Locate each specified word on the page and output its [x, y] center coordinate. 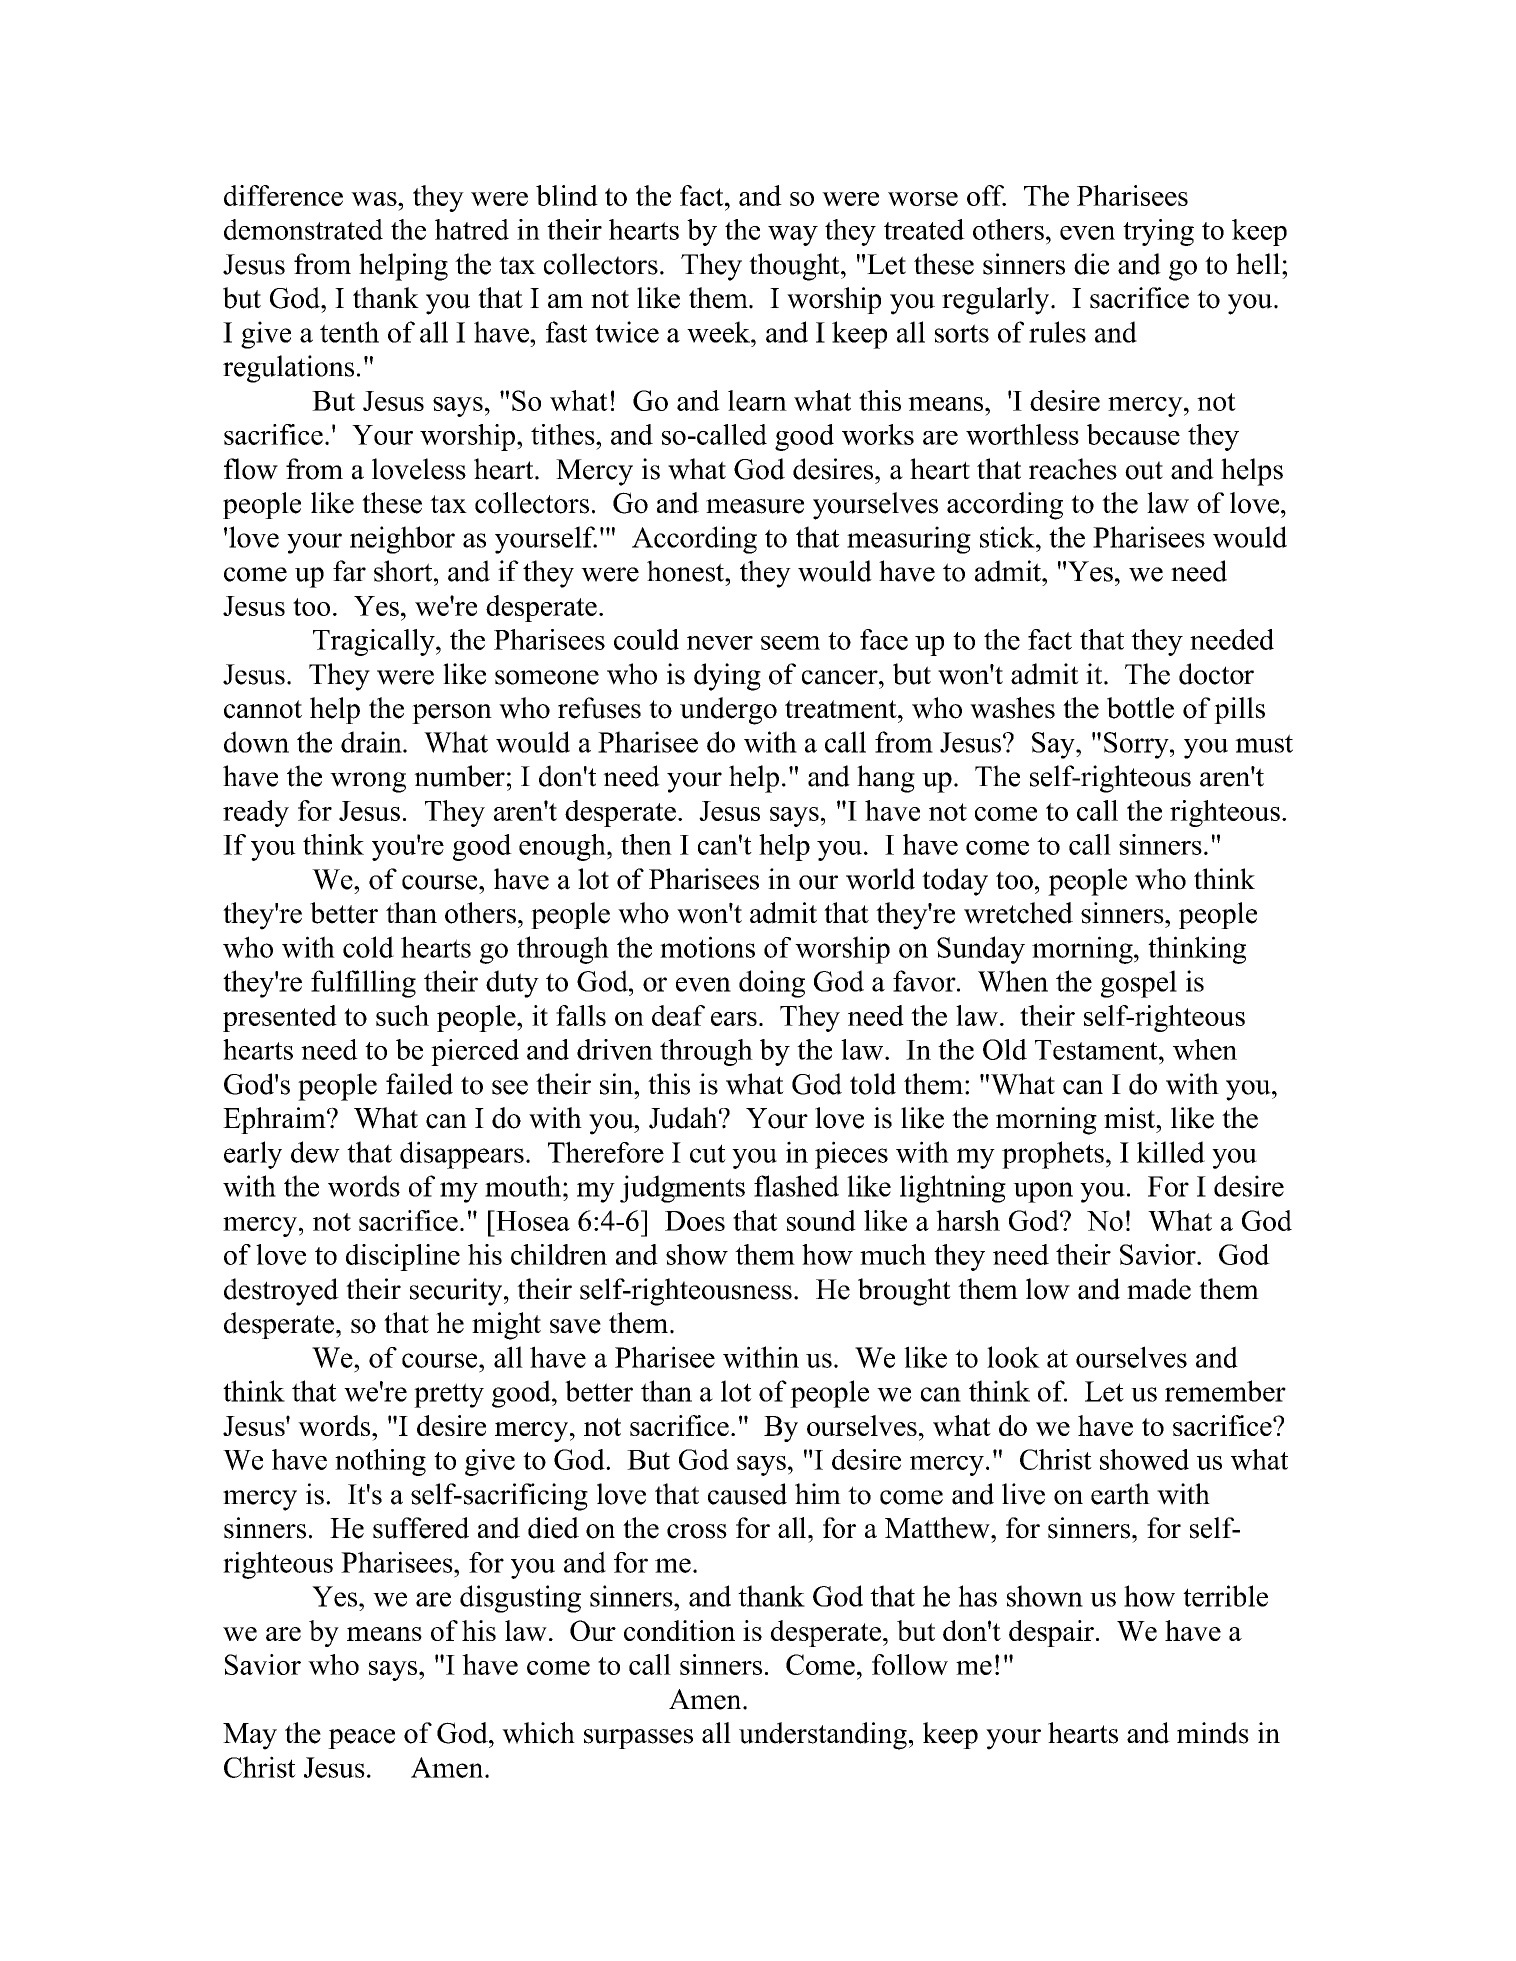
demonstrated [303, 229]
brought [904, 1292]
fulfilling [363, 984]
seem [790, 643]
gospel [1139, 984]
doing [772, 984]
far [349, 571]
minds [1213, 1733]
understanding [823, 1736]
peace [361, 1739]
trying [1158, 232]
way [793, 236]
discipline [403, 1257]
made [1159, 1289]
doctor [1216, 674]
